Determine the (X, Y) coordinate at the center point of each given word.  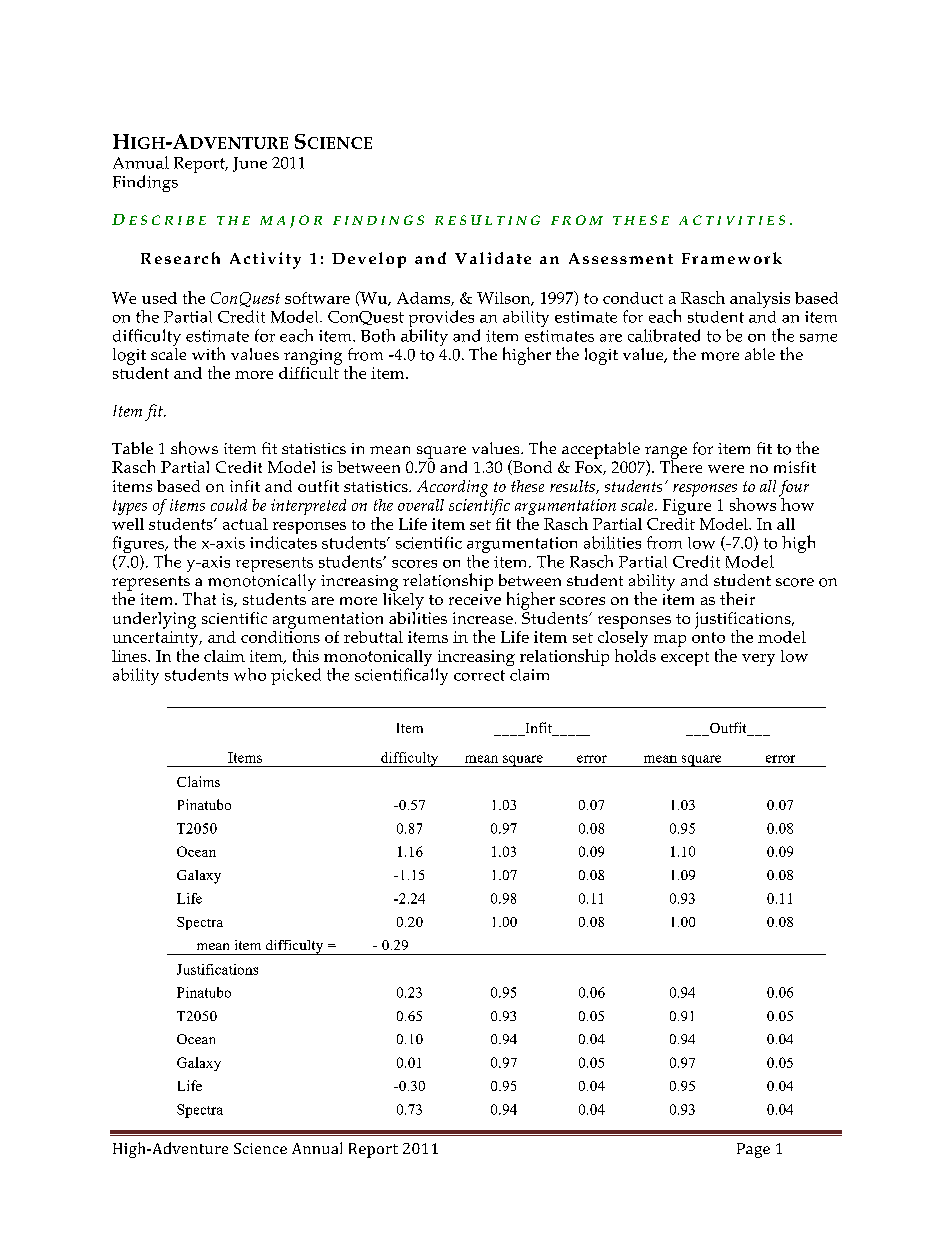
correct (479, 675)
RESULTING (487, 220)
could (229, 505)
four (794, 489)
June (250, 164)
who (250, 674)
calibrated (664, 335)
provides (441, 320)
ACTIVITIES (732, 220)
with (208, 353)
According (452, 488)
